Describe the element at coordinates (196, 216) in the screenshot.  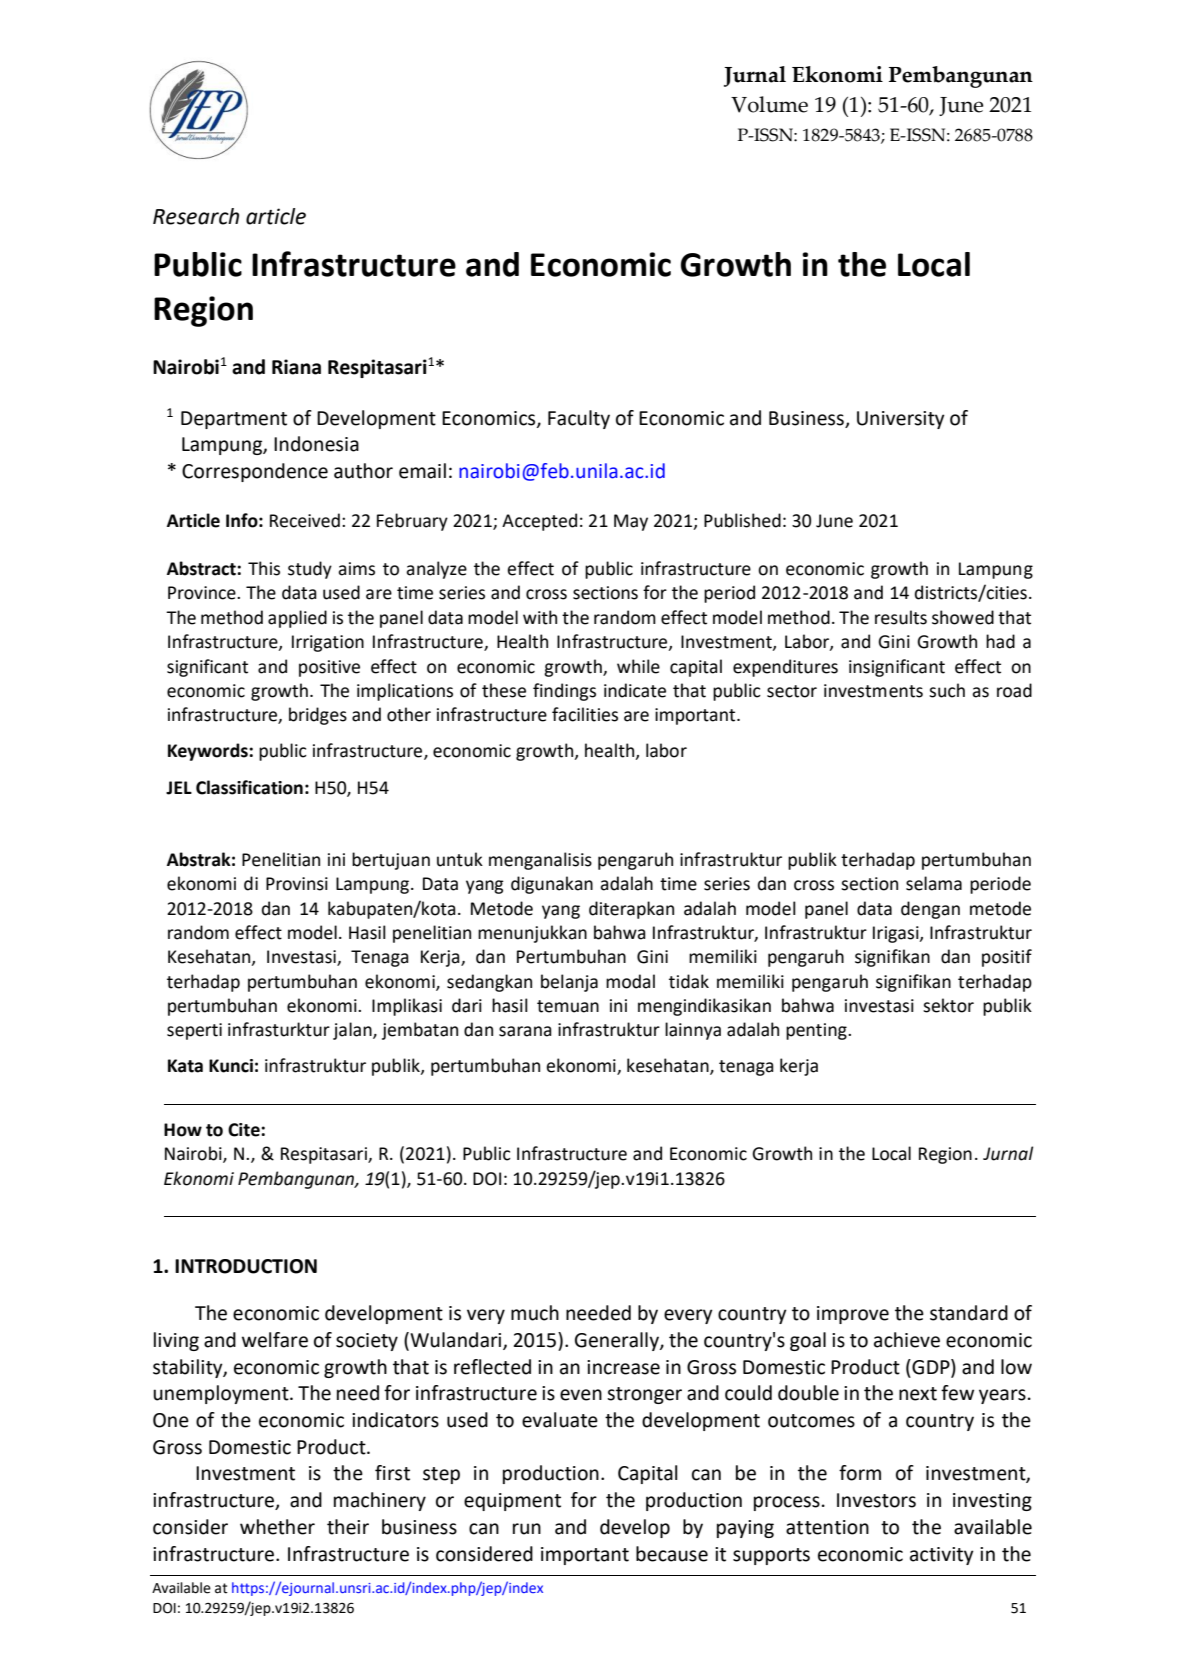
I see `Research` at that location.
